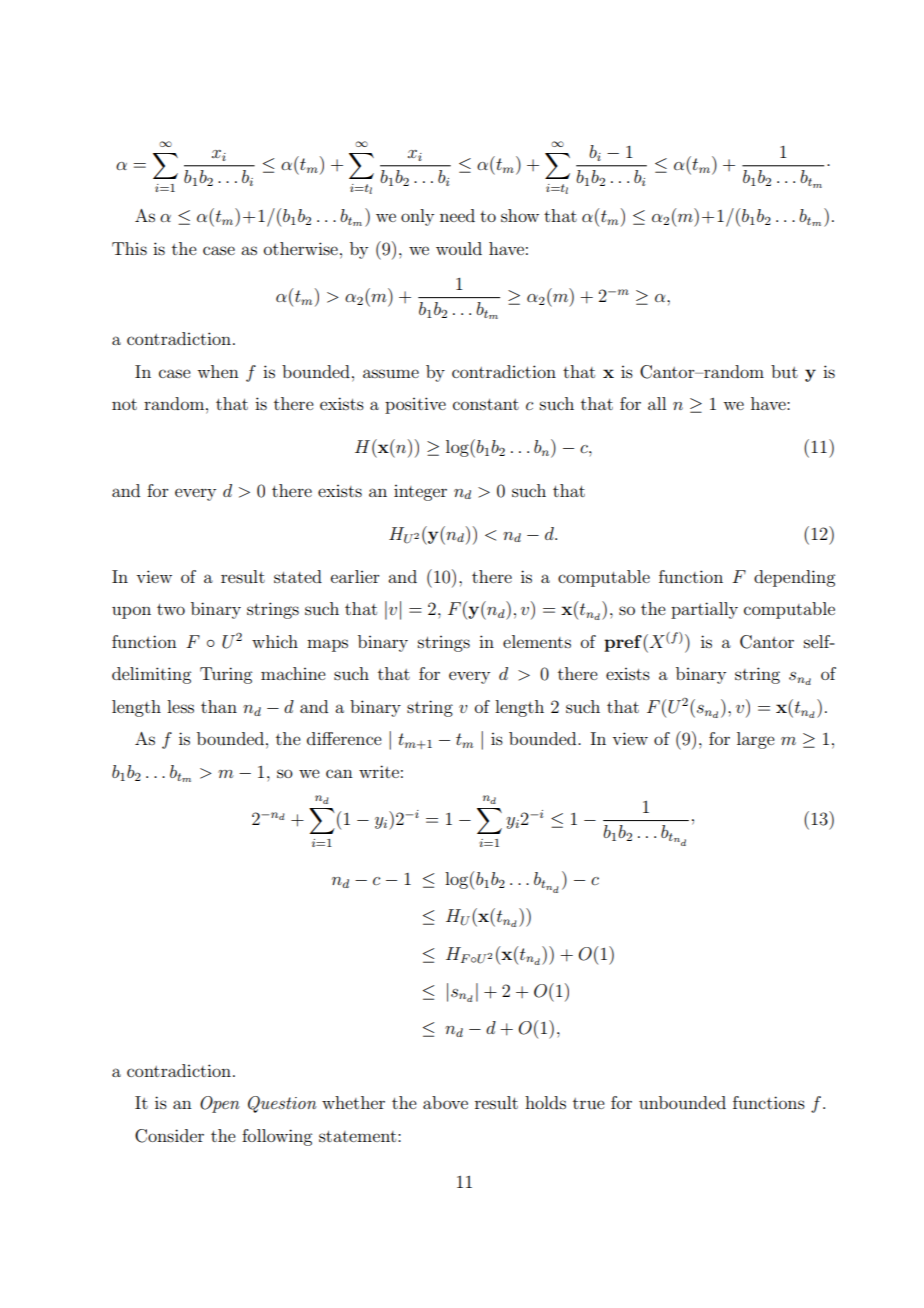  I want to click on large, so click(756, 740).
